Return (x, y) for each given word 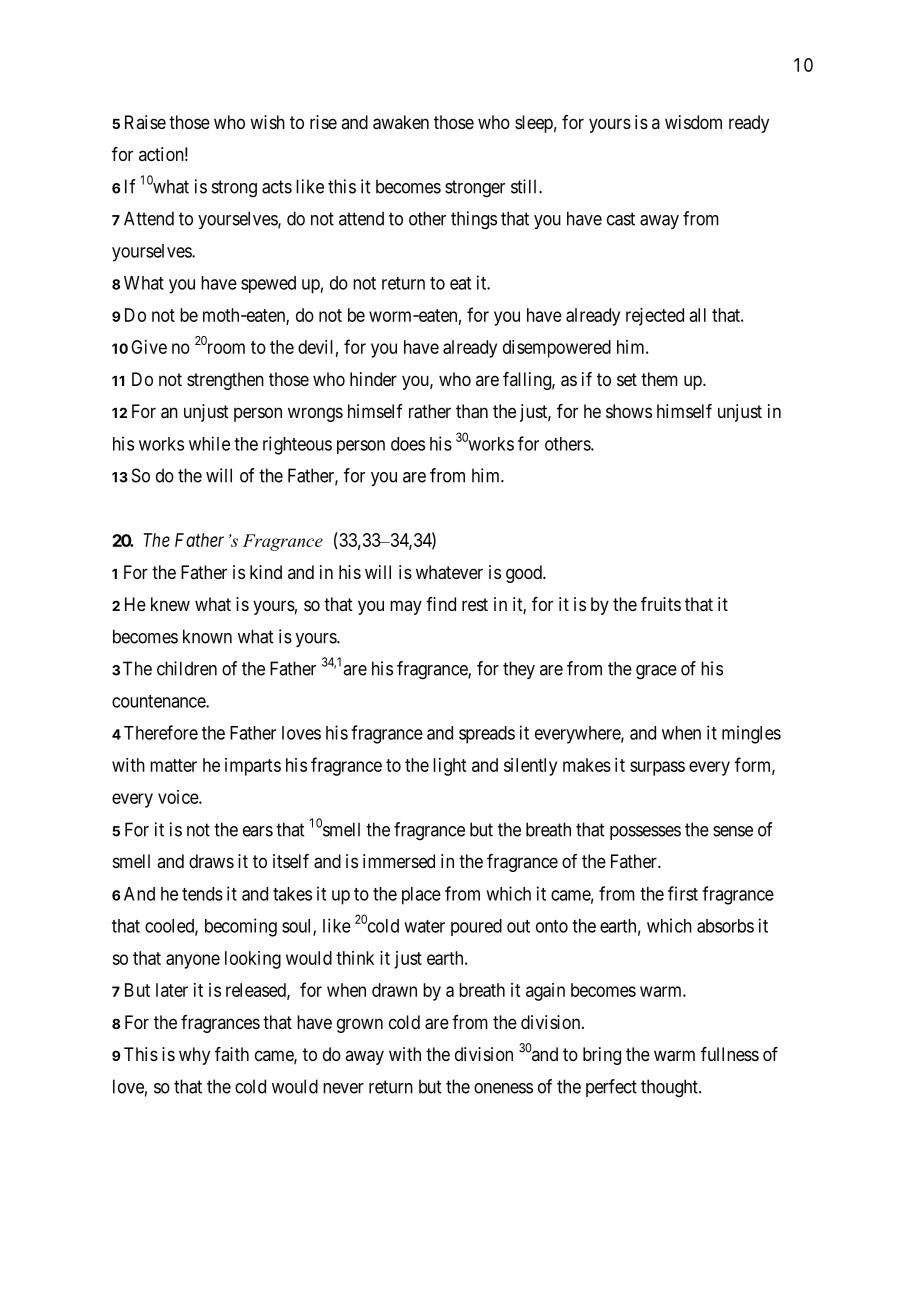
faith (232, 1054)
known (207, 636)
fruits (661, 604)
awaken (401, 122)
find (441, 604)
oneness (503, 1088)
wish (267, 122)
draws (211, 861)
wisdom (693, 122)
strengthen (225, 381)
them (659, 379)
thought (670, 1088)
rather (430, 411)
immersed (399, 861)
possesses (645, 833)
